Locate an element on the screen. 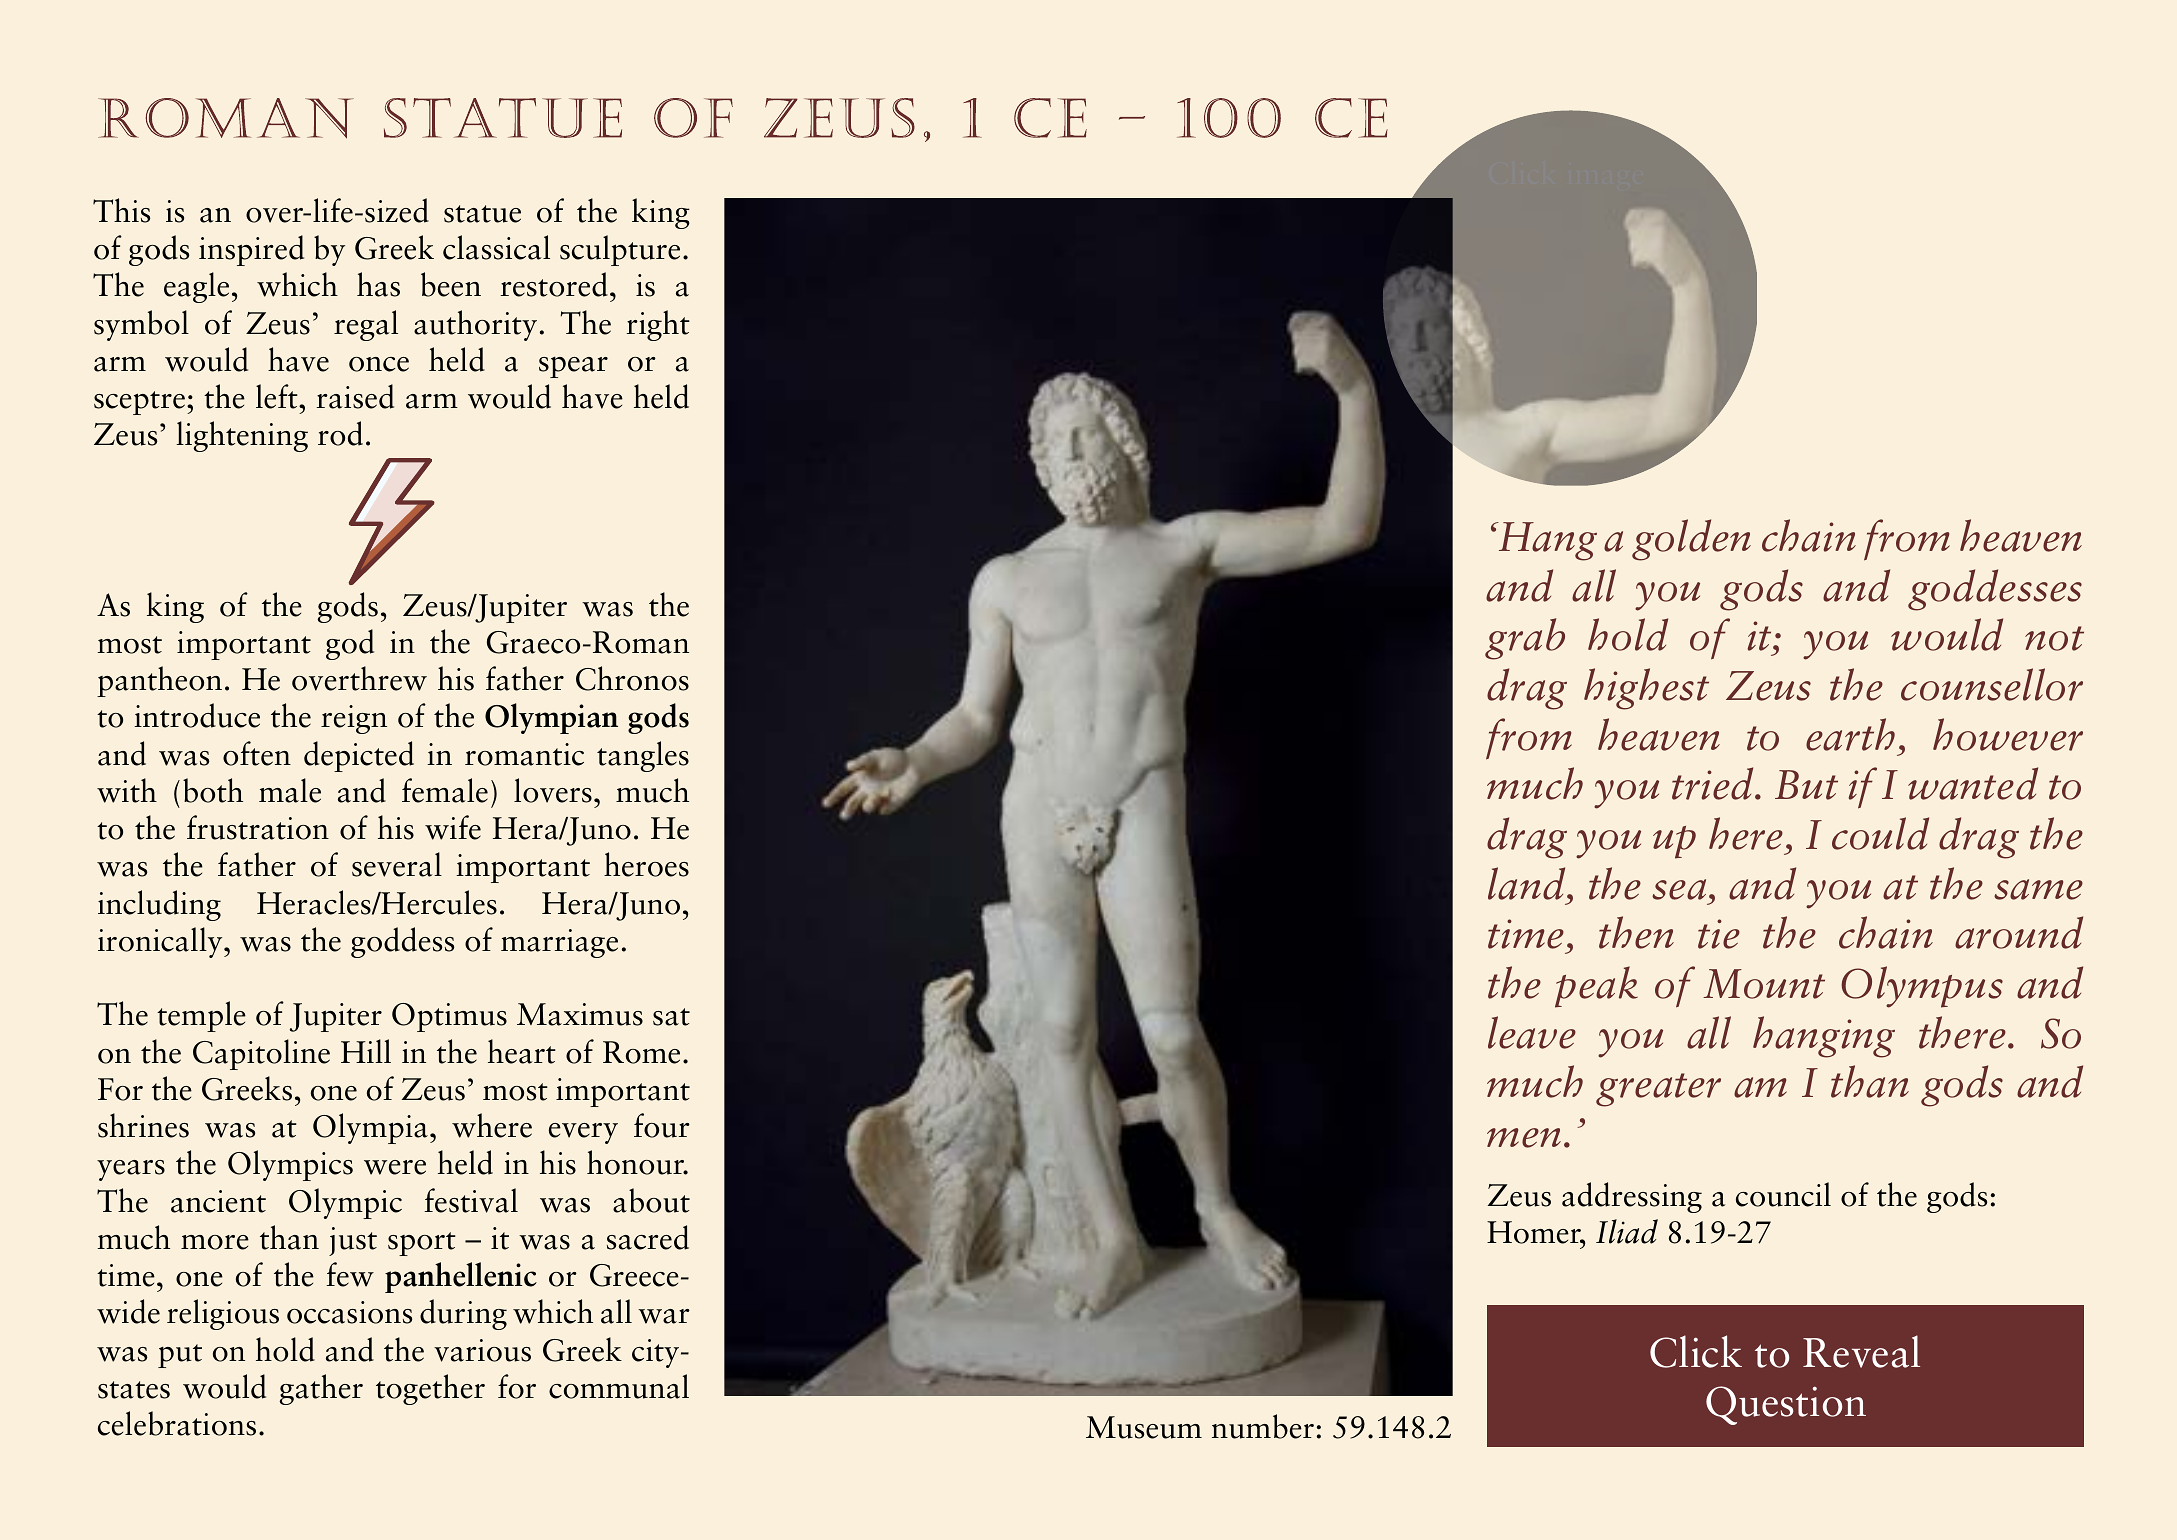 The image size is (2177, 1540). gather is located at coordinates (321, 1389).
